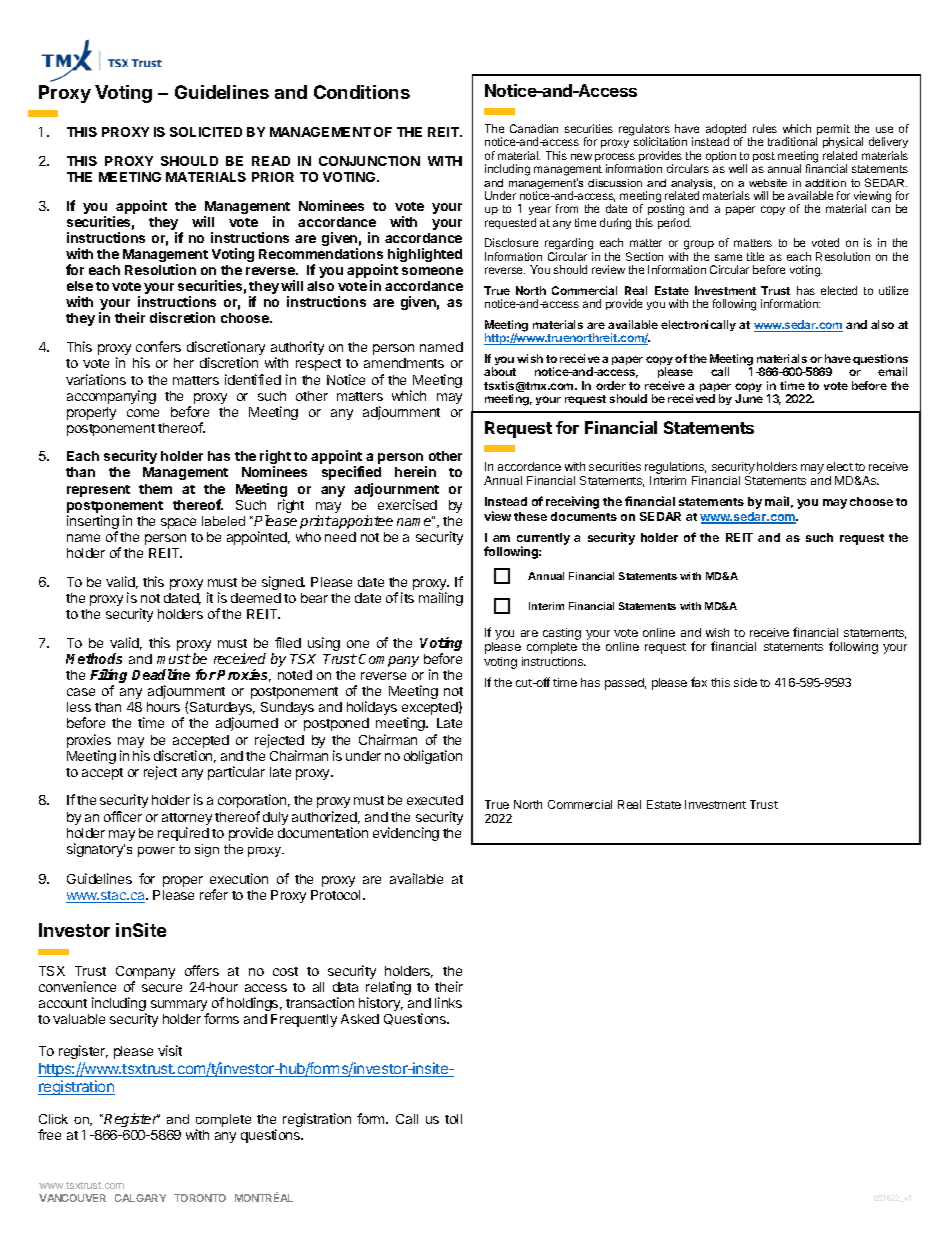  I want to click on CALGARY, so click(140, 1198).
